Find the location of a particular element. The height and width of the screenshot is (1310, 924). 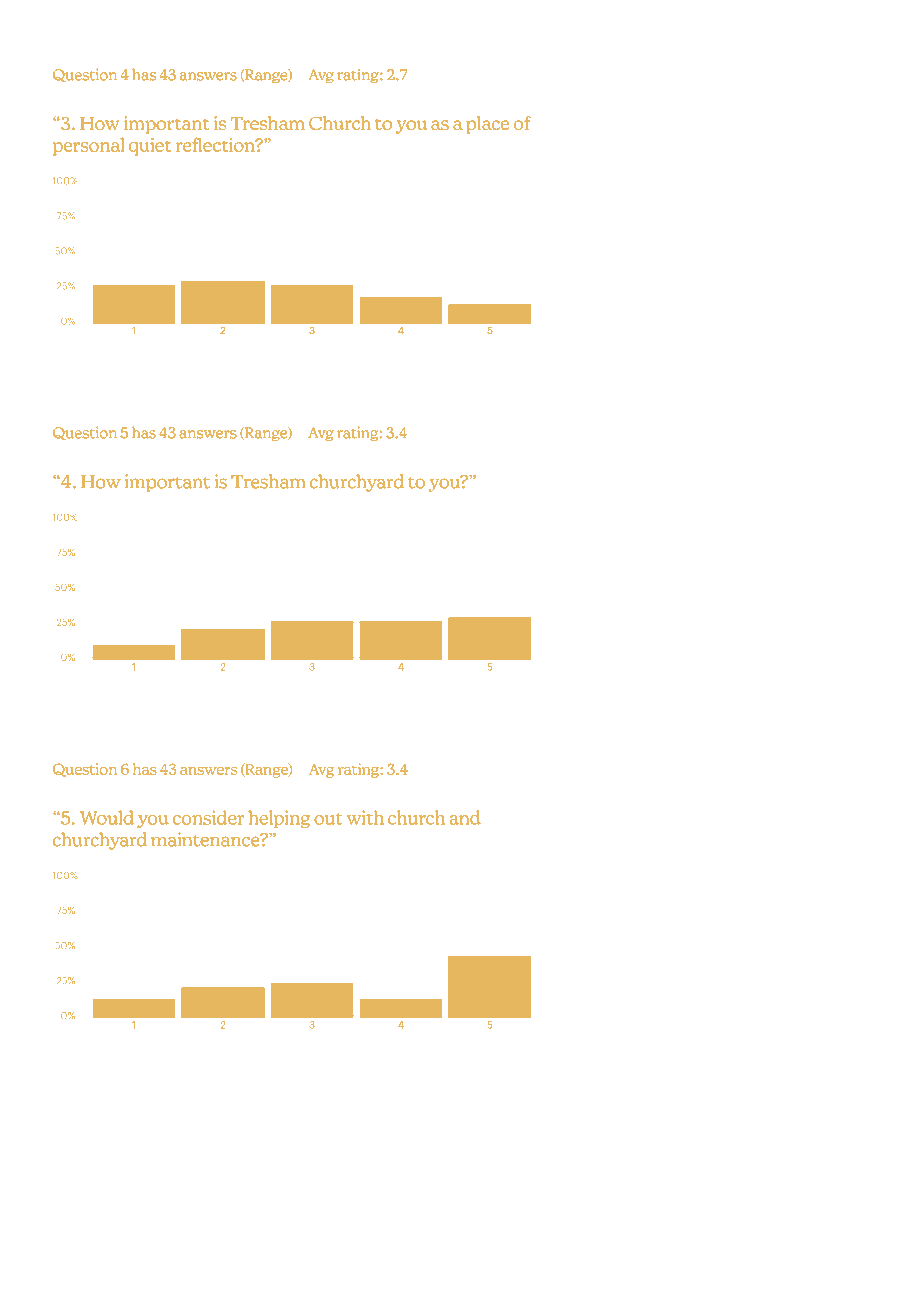

place is located at coordinates (487, 125).
